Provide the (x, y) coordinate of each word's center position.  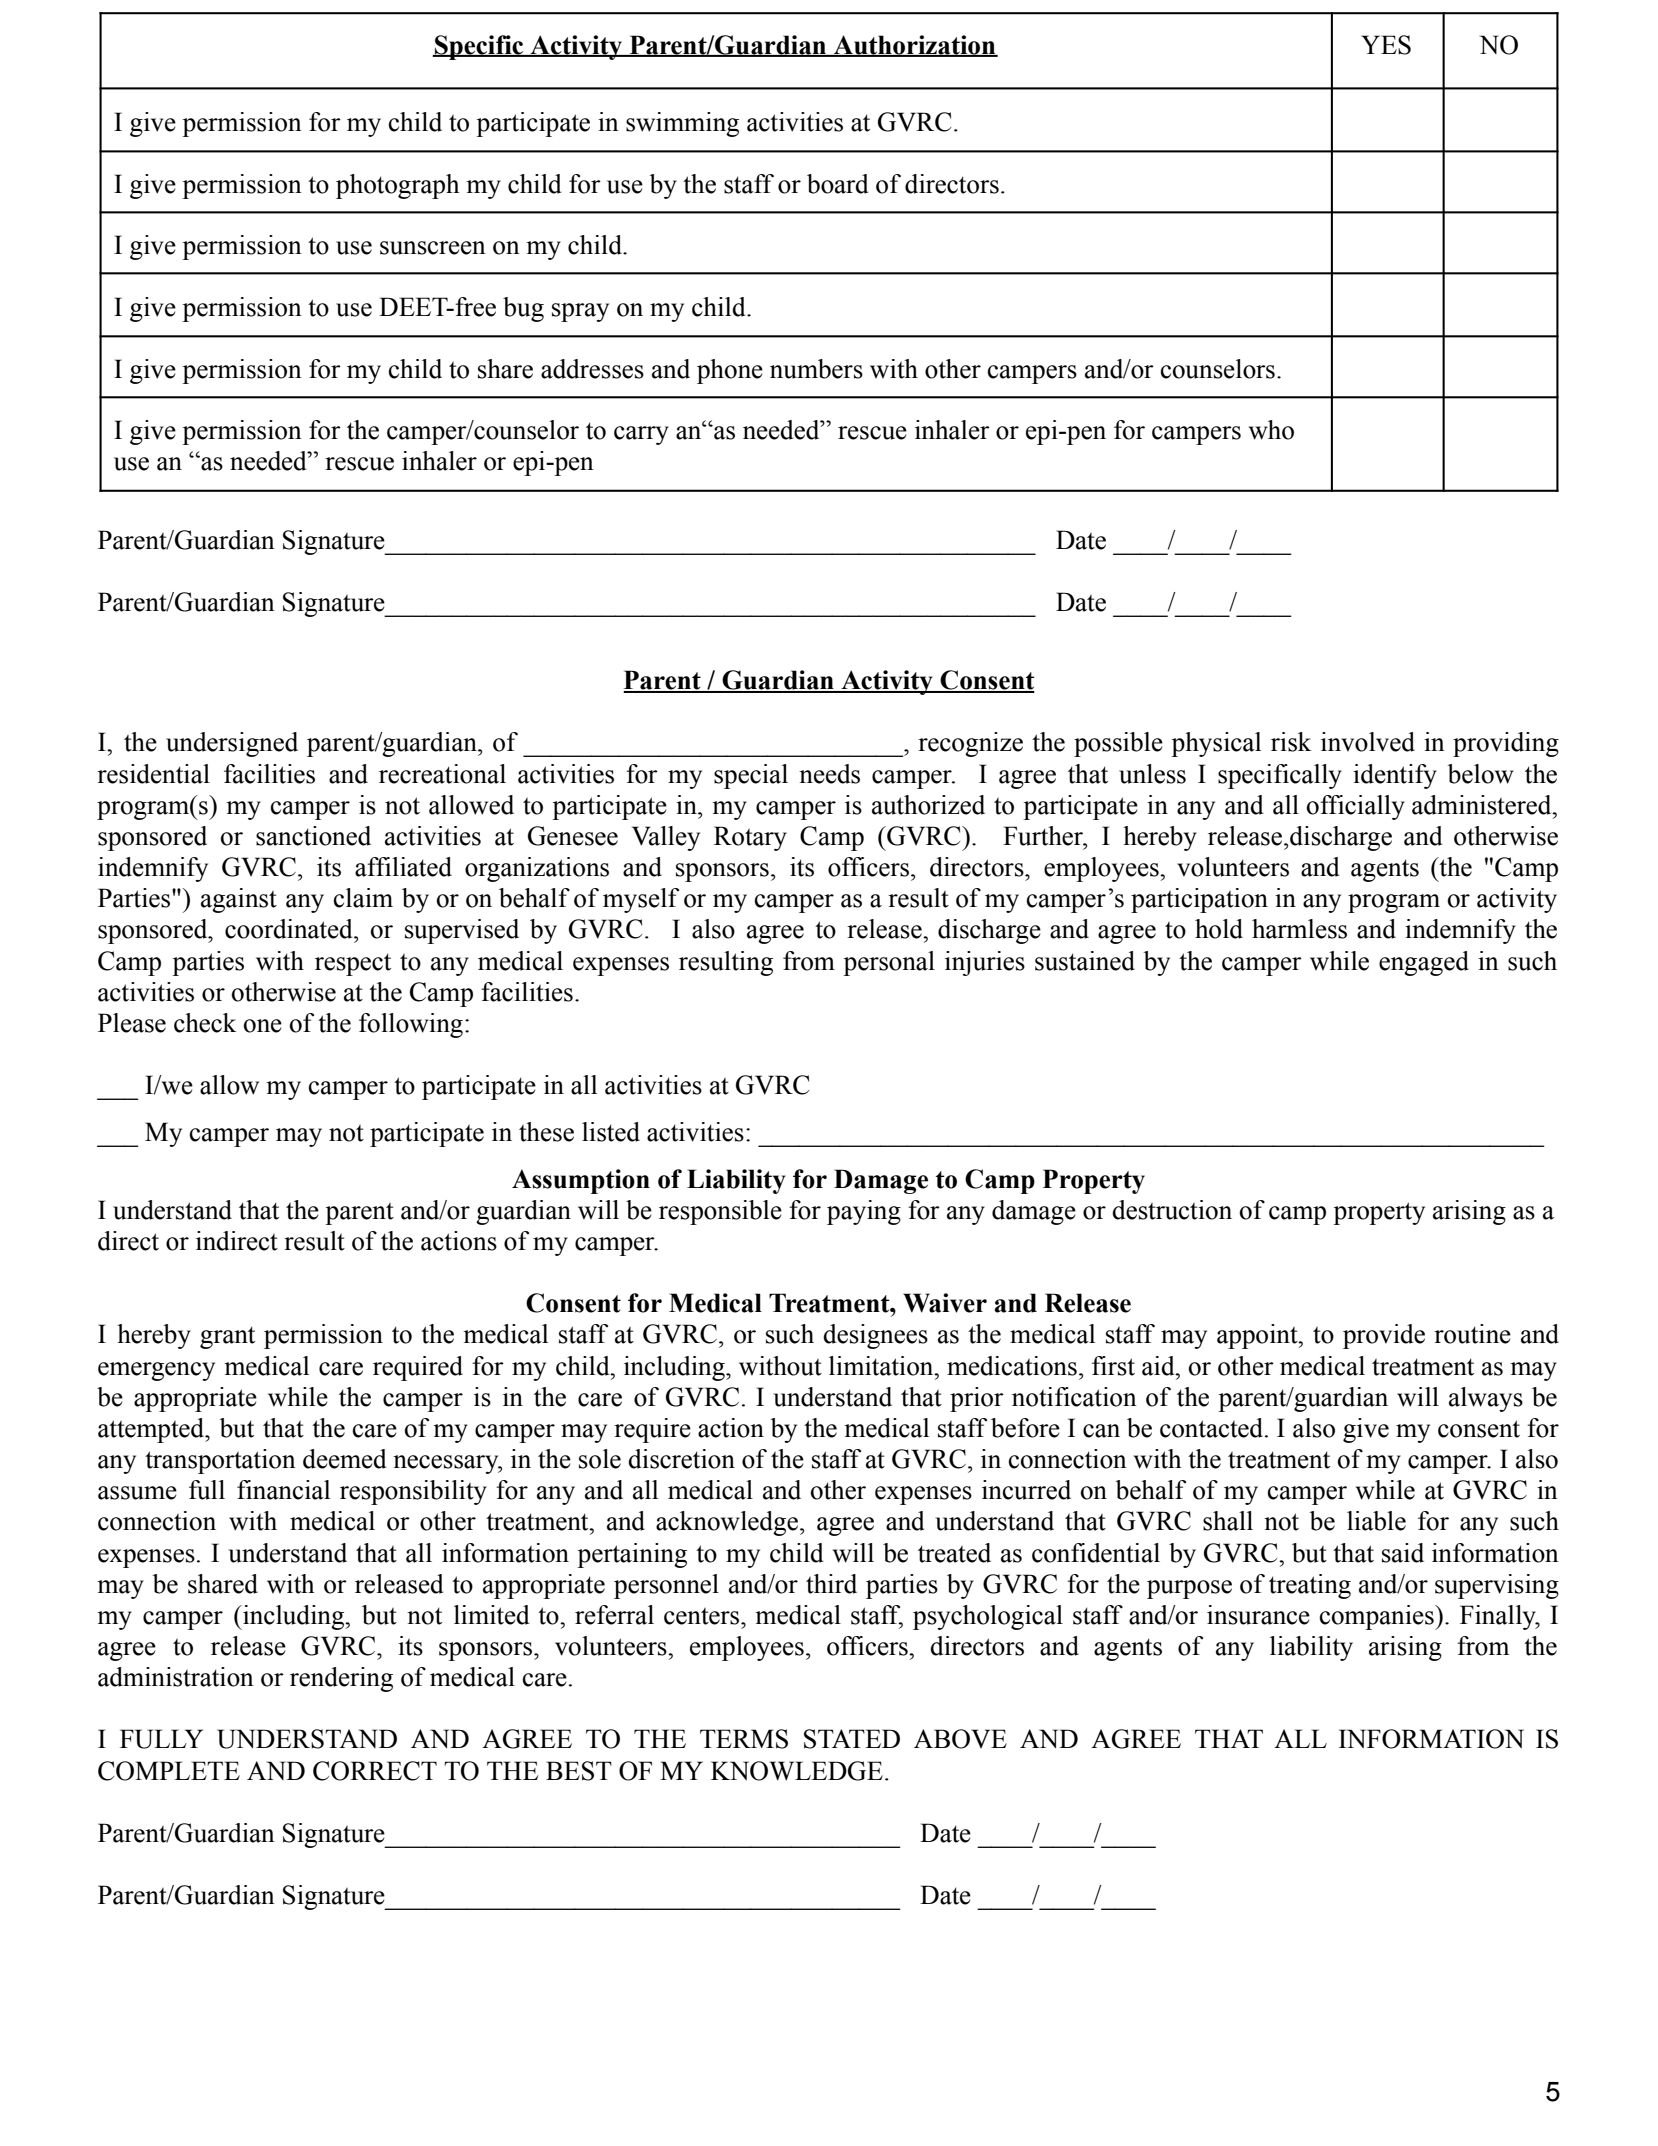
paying (864, 1212)
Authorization (915, 46)
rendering (341, 1679)
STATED (852, 1739)
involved (1368, 742)
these (546, 1132)
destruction (1172, 1210)
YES (1386, 45)
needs (829, 774)
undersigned (232, 744)
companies (1378, 1617)
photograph (397, 186)
